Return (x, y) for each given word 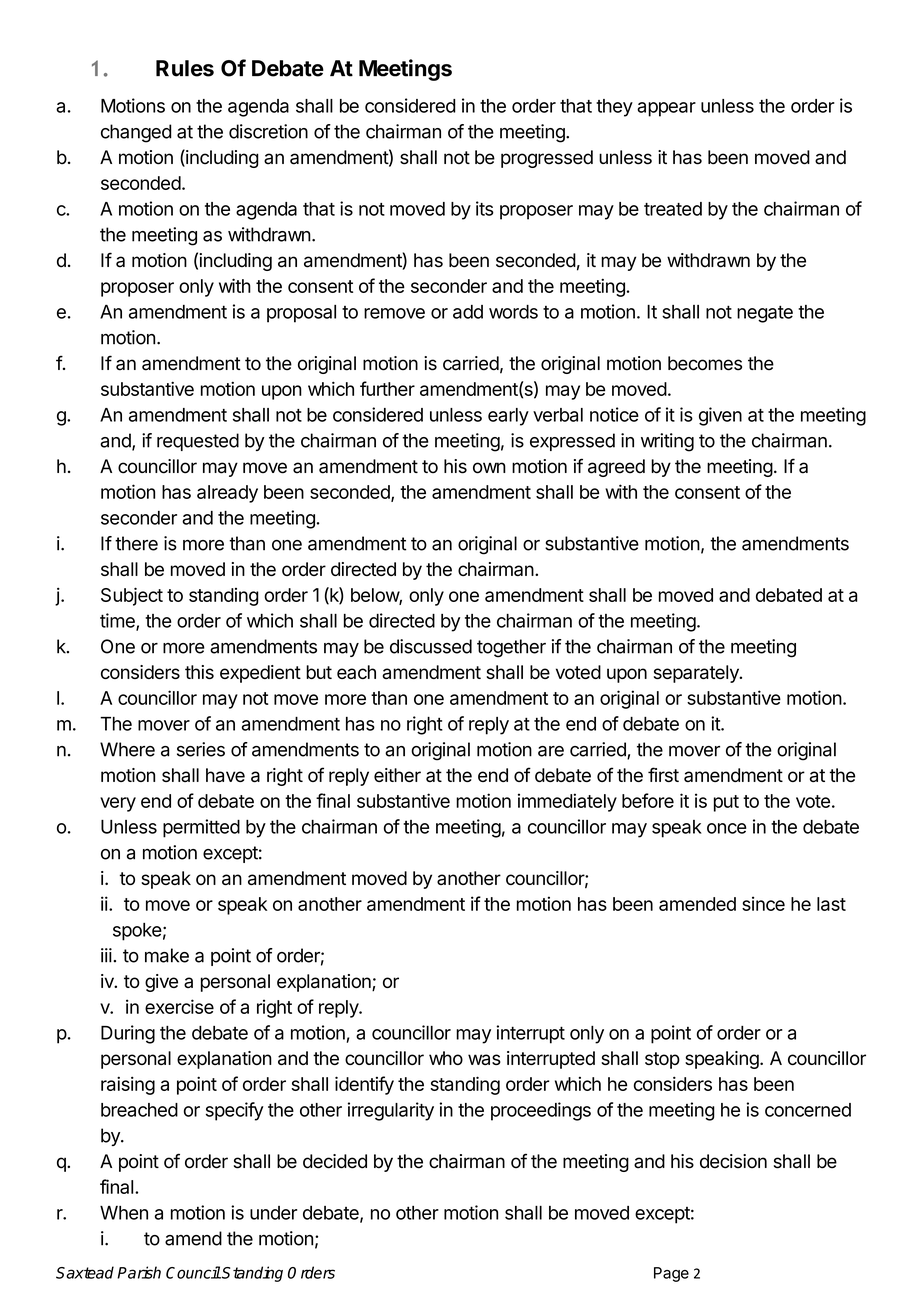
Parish (139, 1272)
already (227, 494)
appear (666, 109)
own (489, 468)
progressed (547, 159)
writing (667, 442)
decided (335, 1161)
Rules (185, 68)
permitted (201, 828)
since (763, 903)
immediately (567, 802)
